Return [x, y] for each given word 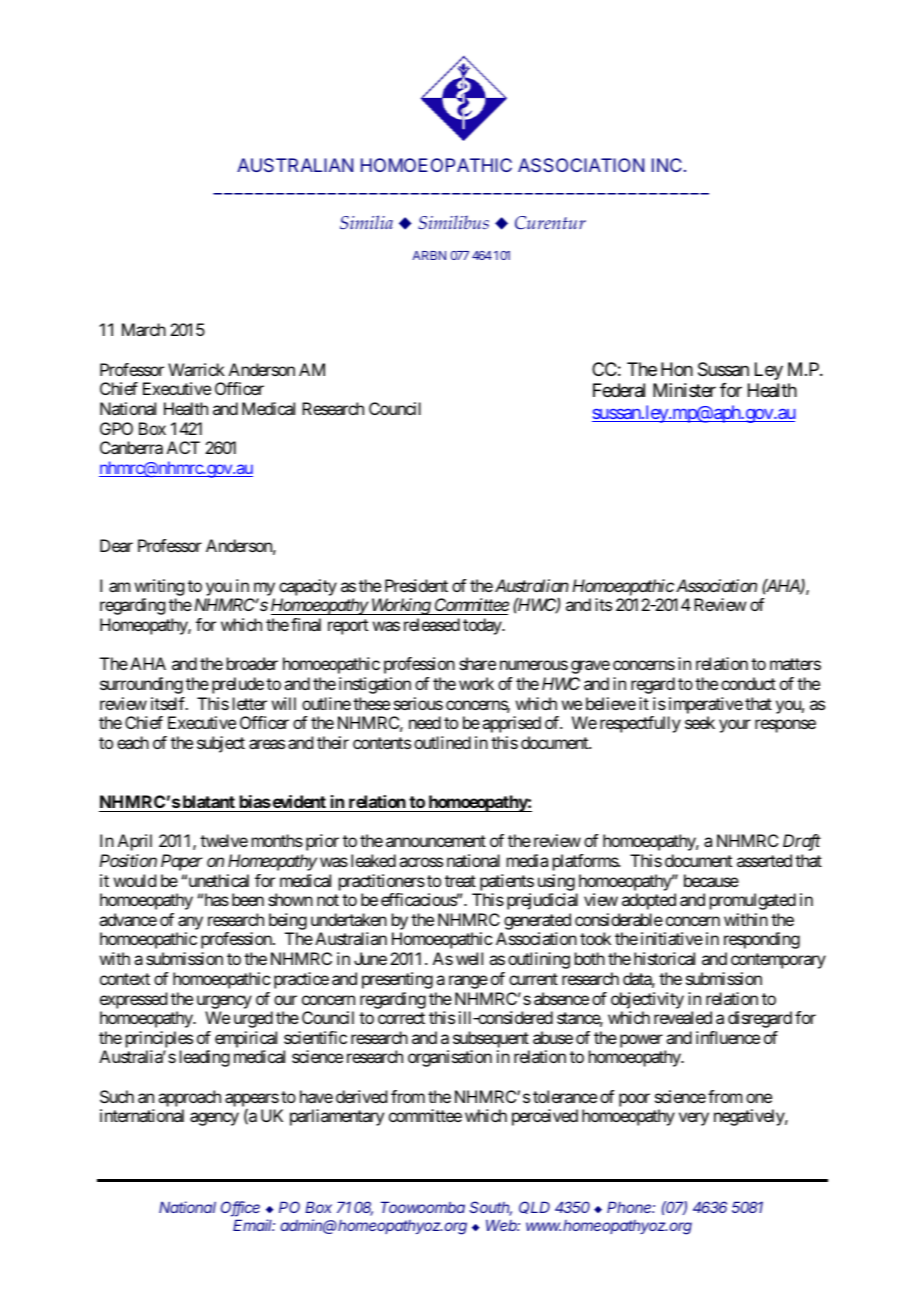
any [189, 924]
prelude [238, 685]
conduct [748, 683]
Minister [684, 390]
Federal [619, 390]
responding [762, 940]
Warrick [196, 369]
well [469, 958]
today [483, 626]
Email [254, 1225]
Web [503, 1225]
